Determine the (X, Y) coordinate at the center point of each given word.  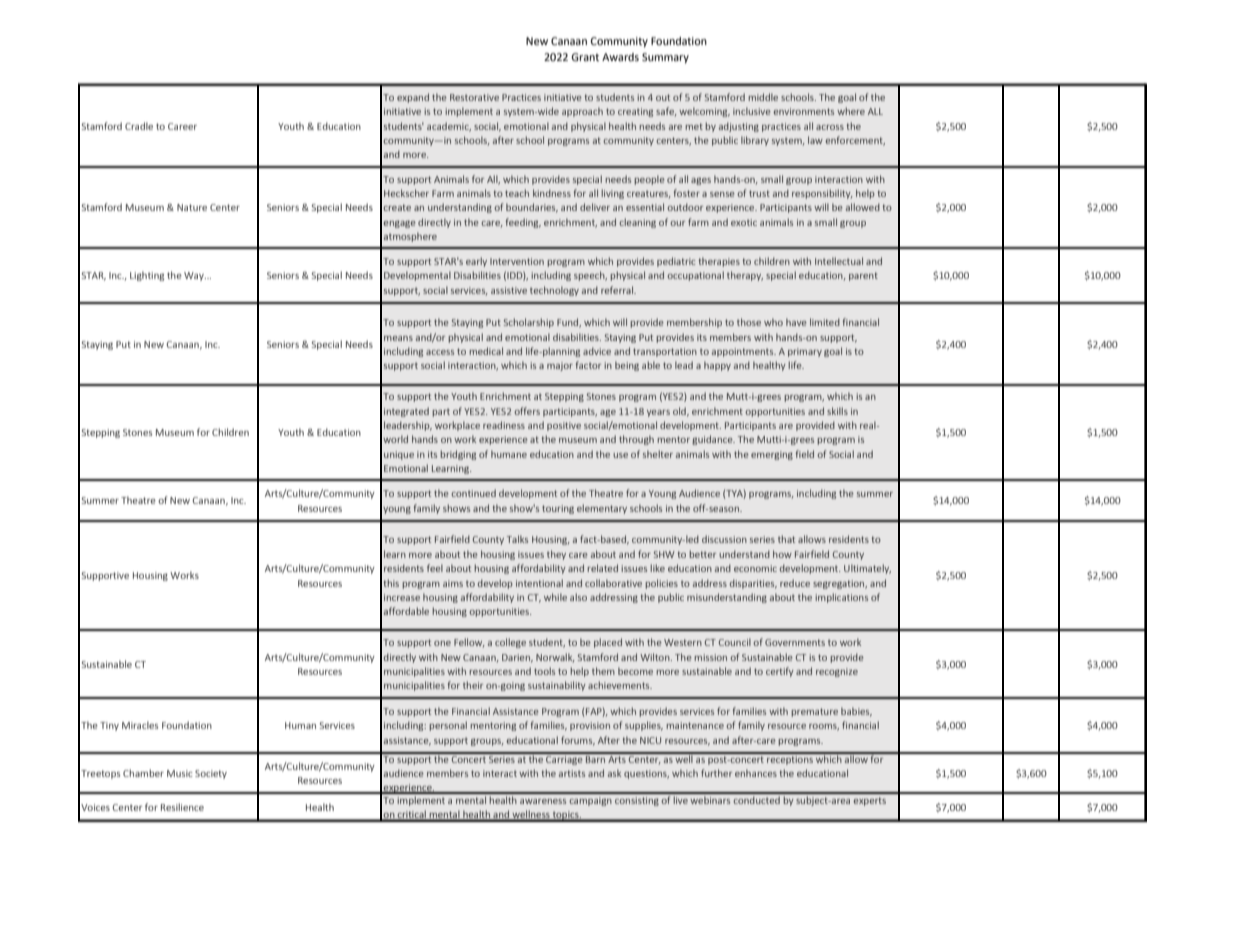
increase (402, 597)
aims (453, 583)
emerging (772, 455)
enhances (756, 773)
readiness (504, 425)
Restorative (474, 97)
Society (211, 774)
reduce (795, 583)
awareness (543, 801)
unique (399, 455)
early (476, 262)
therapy (745, 276)
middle (763, 97)
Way (195, 276)
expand (413, 98)
